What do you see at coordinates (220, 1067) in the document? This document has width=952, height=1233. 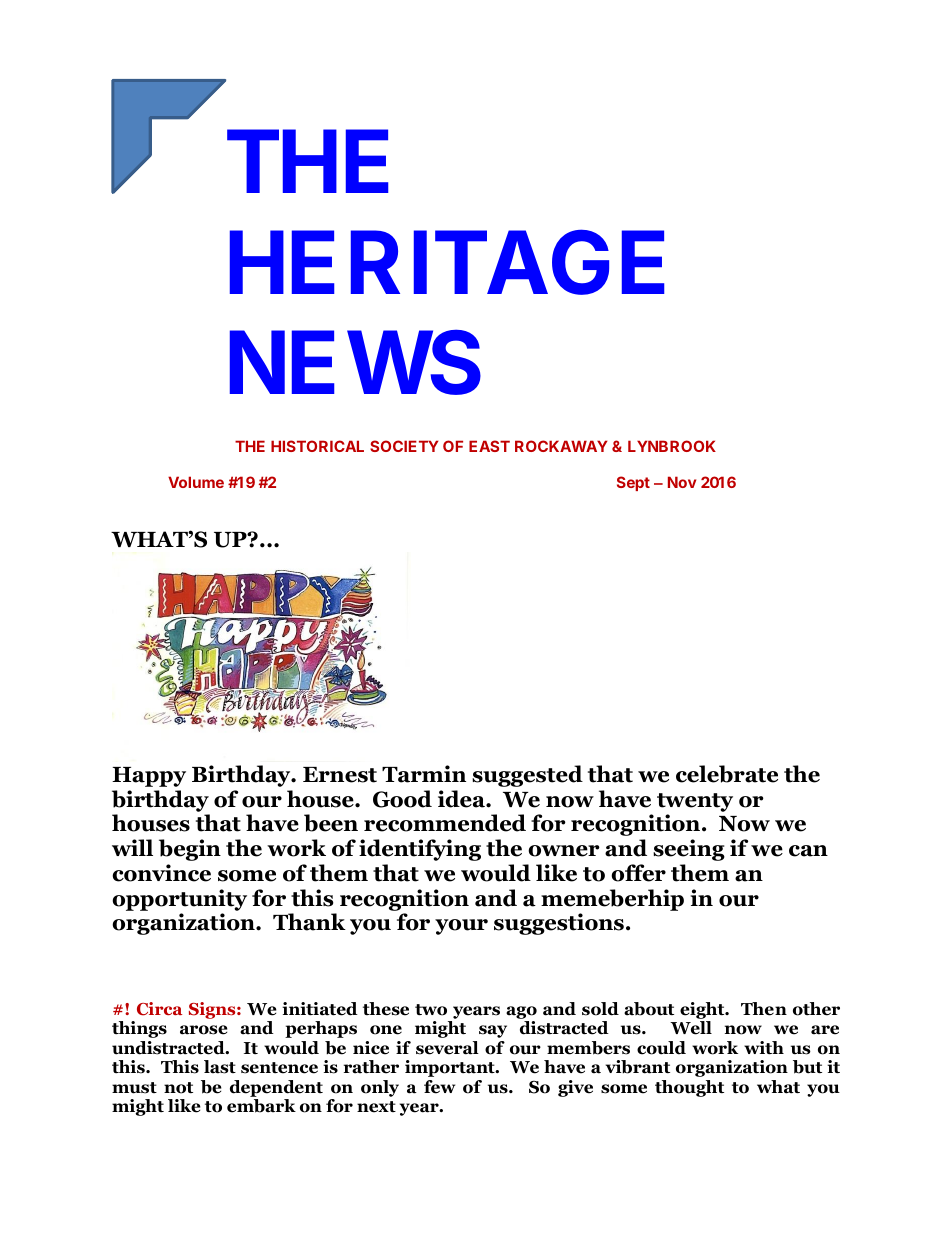 I see `last` at bounding box center [220, 1067].
